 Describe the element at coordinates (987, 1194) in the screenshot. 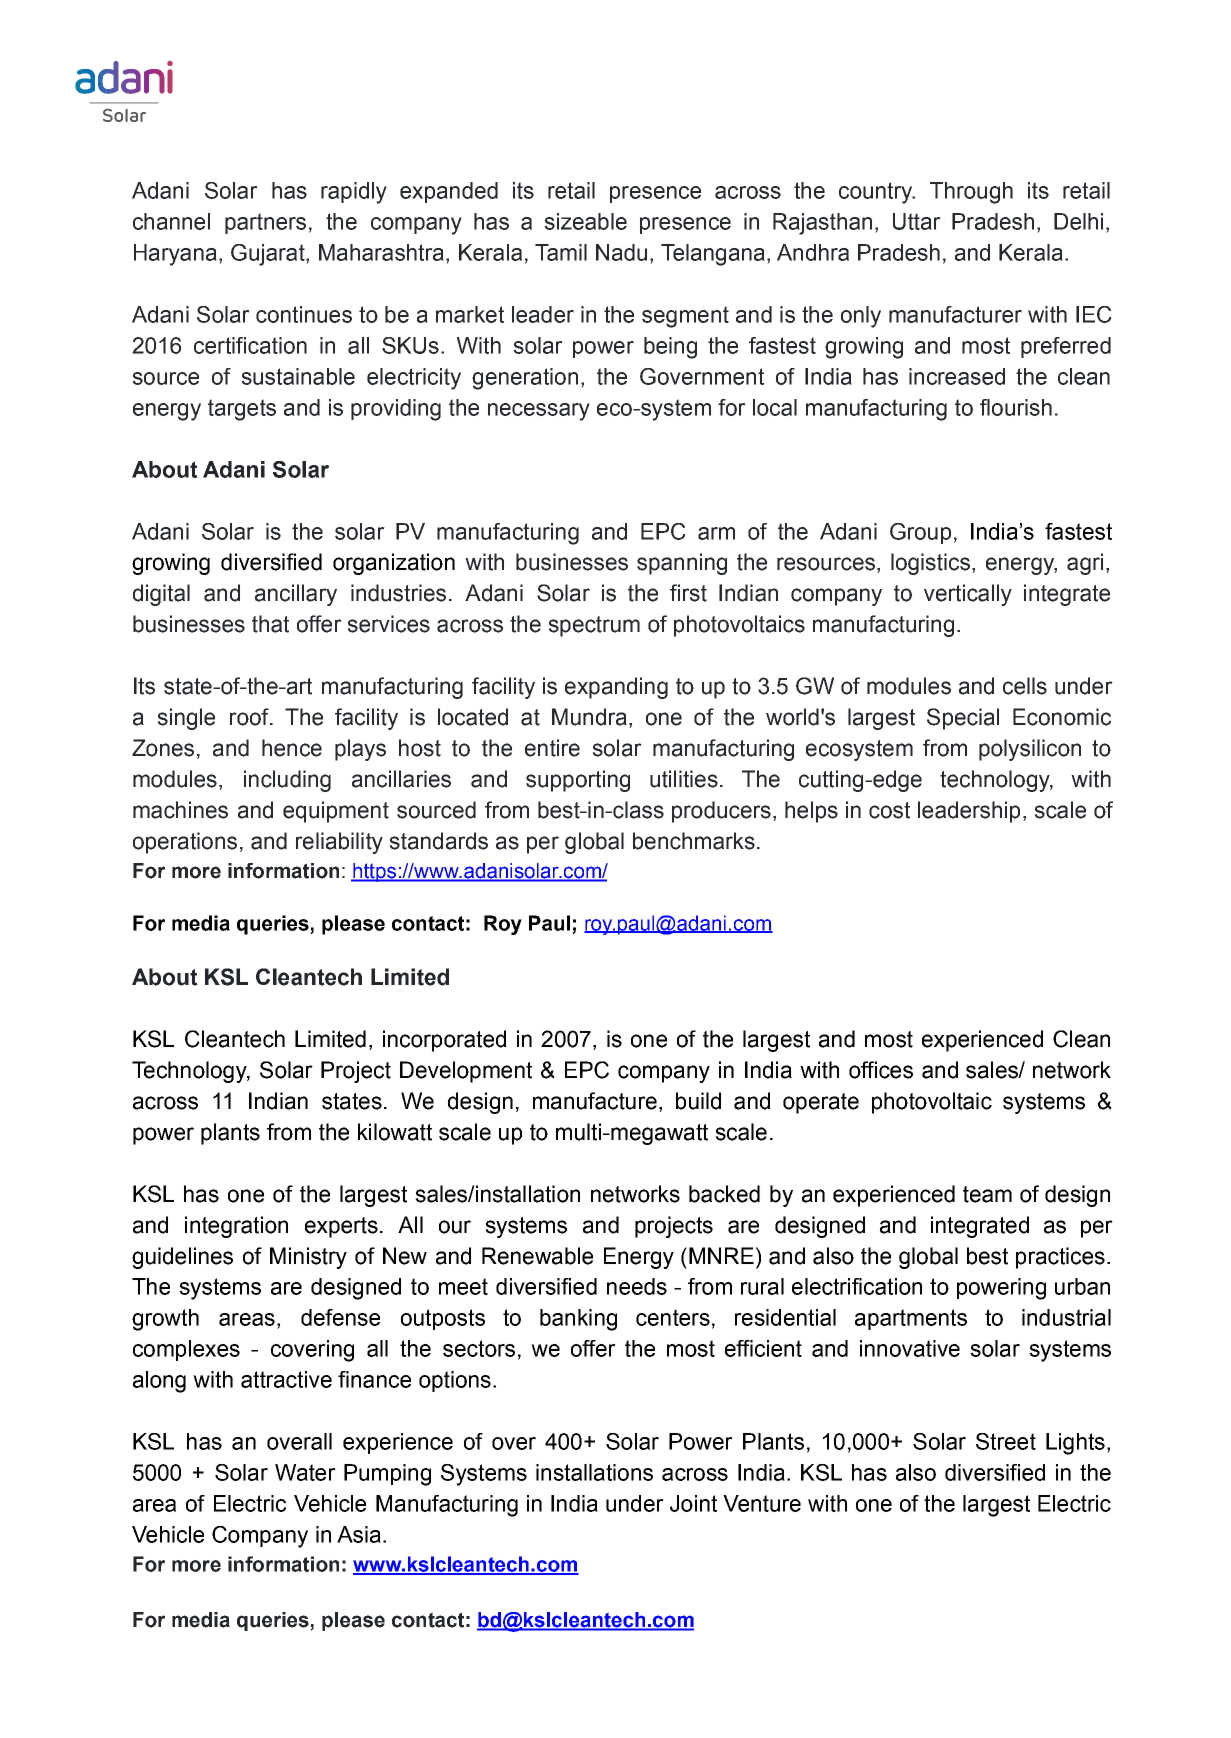

I see `team` at that location.
